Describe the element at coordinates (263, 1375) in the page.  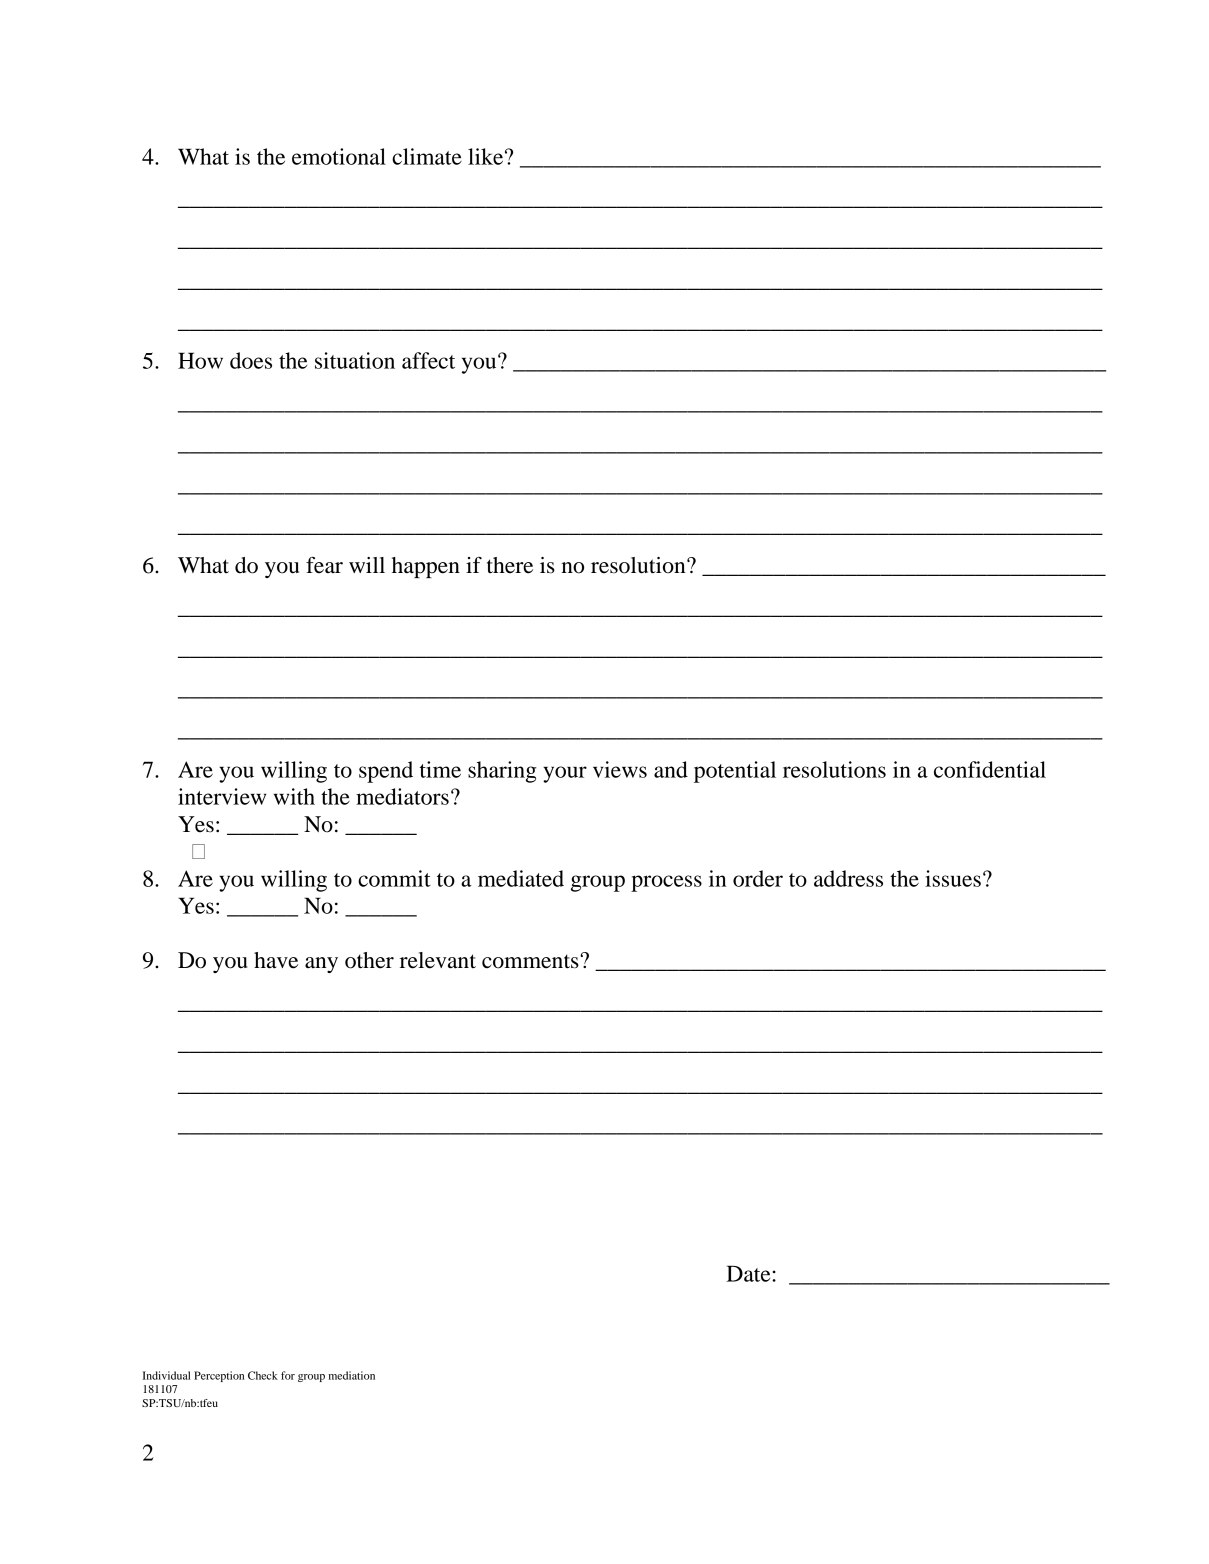
I see `Check` at that location.
